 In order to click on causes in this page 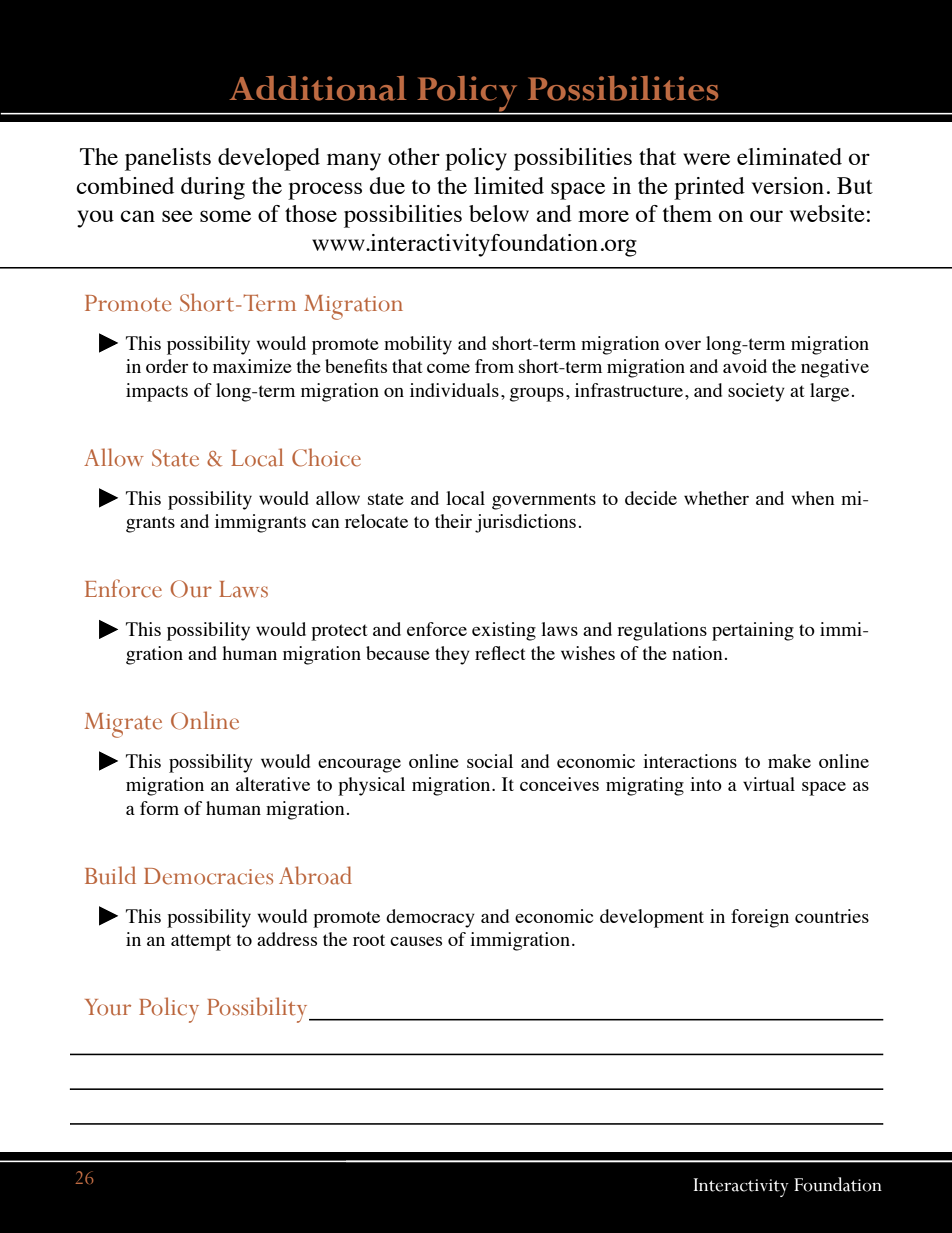, I will do `click(416, 941)`.
